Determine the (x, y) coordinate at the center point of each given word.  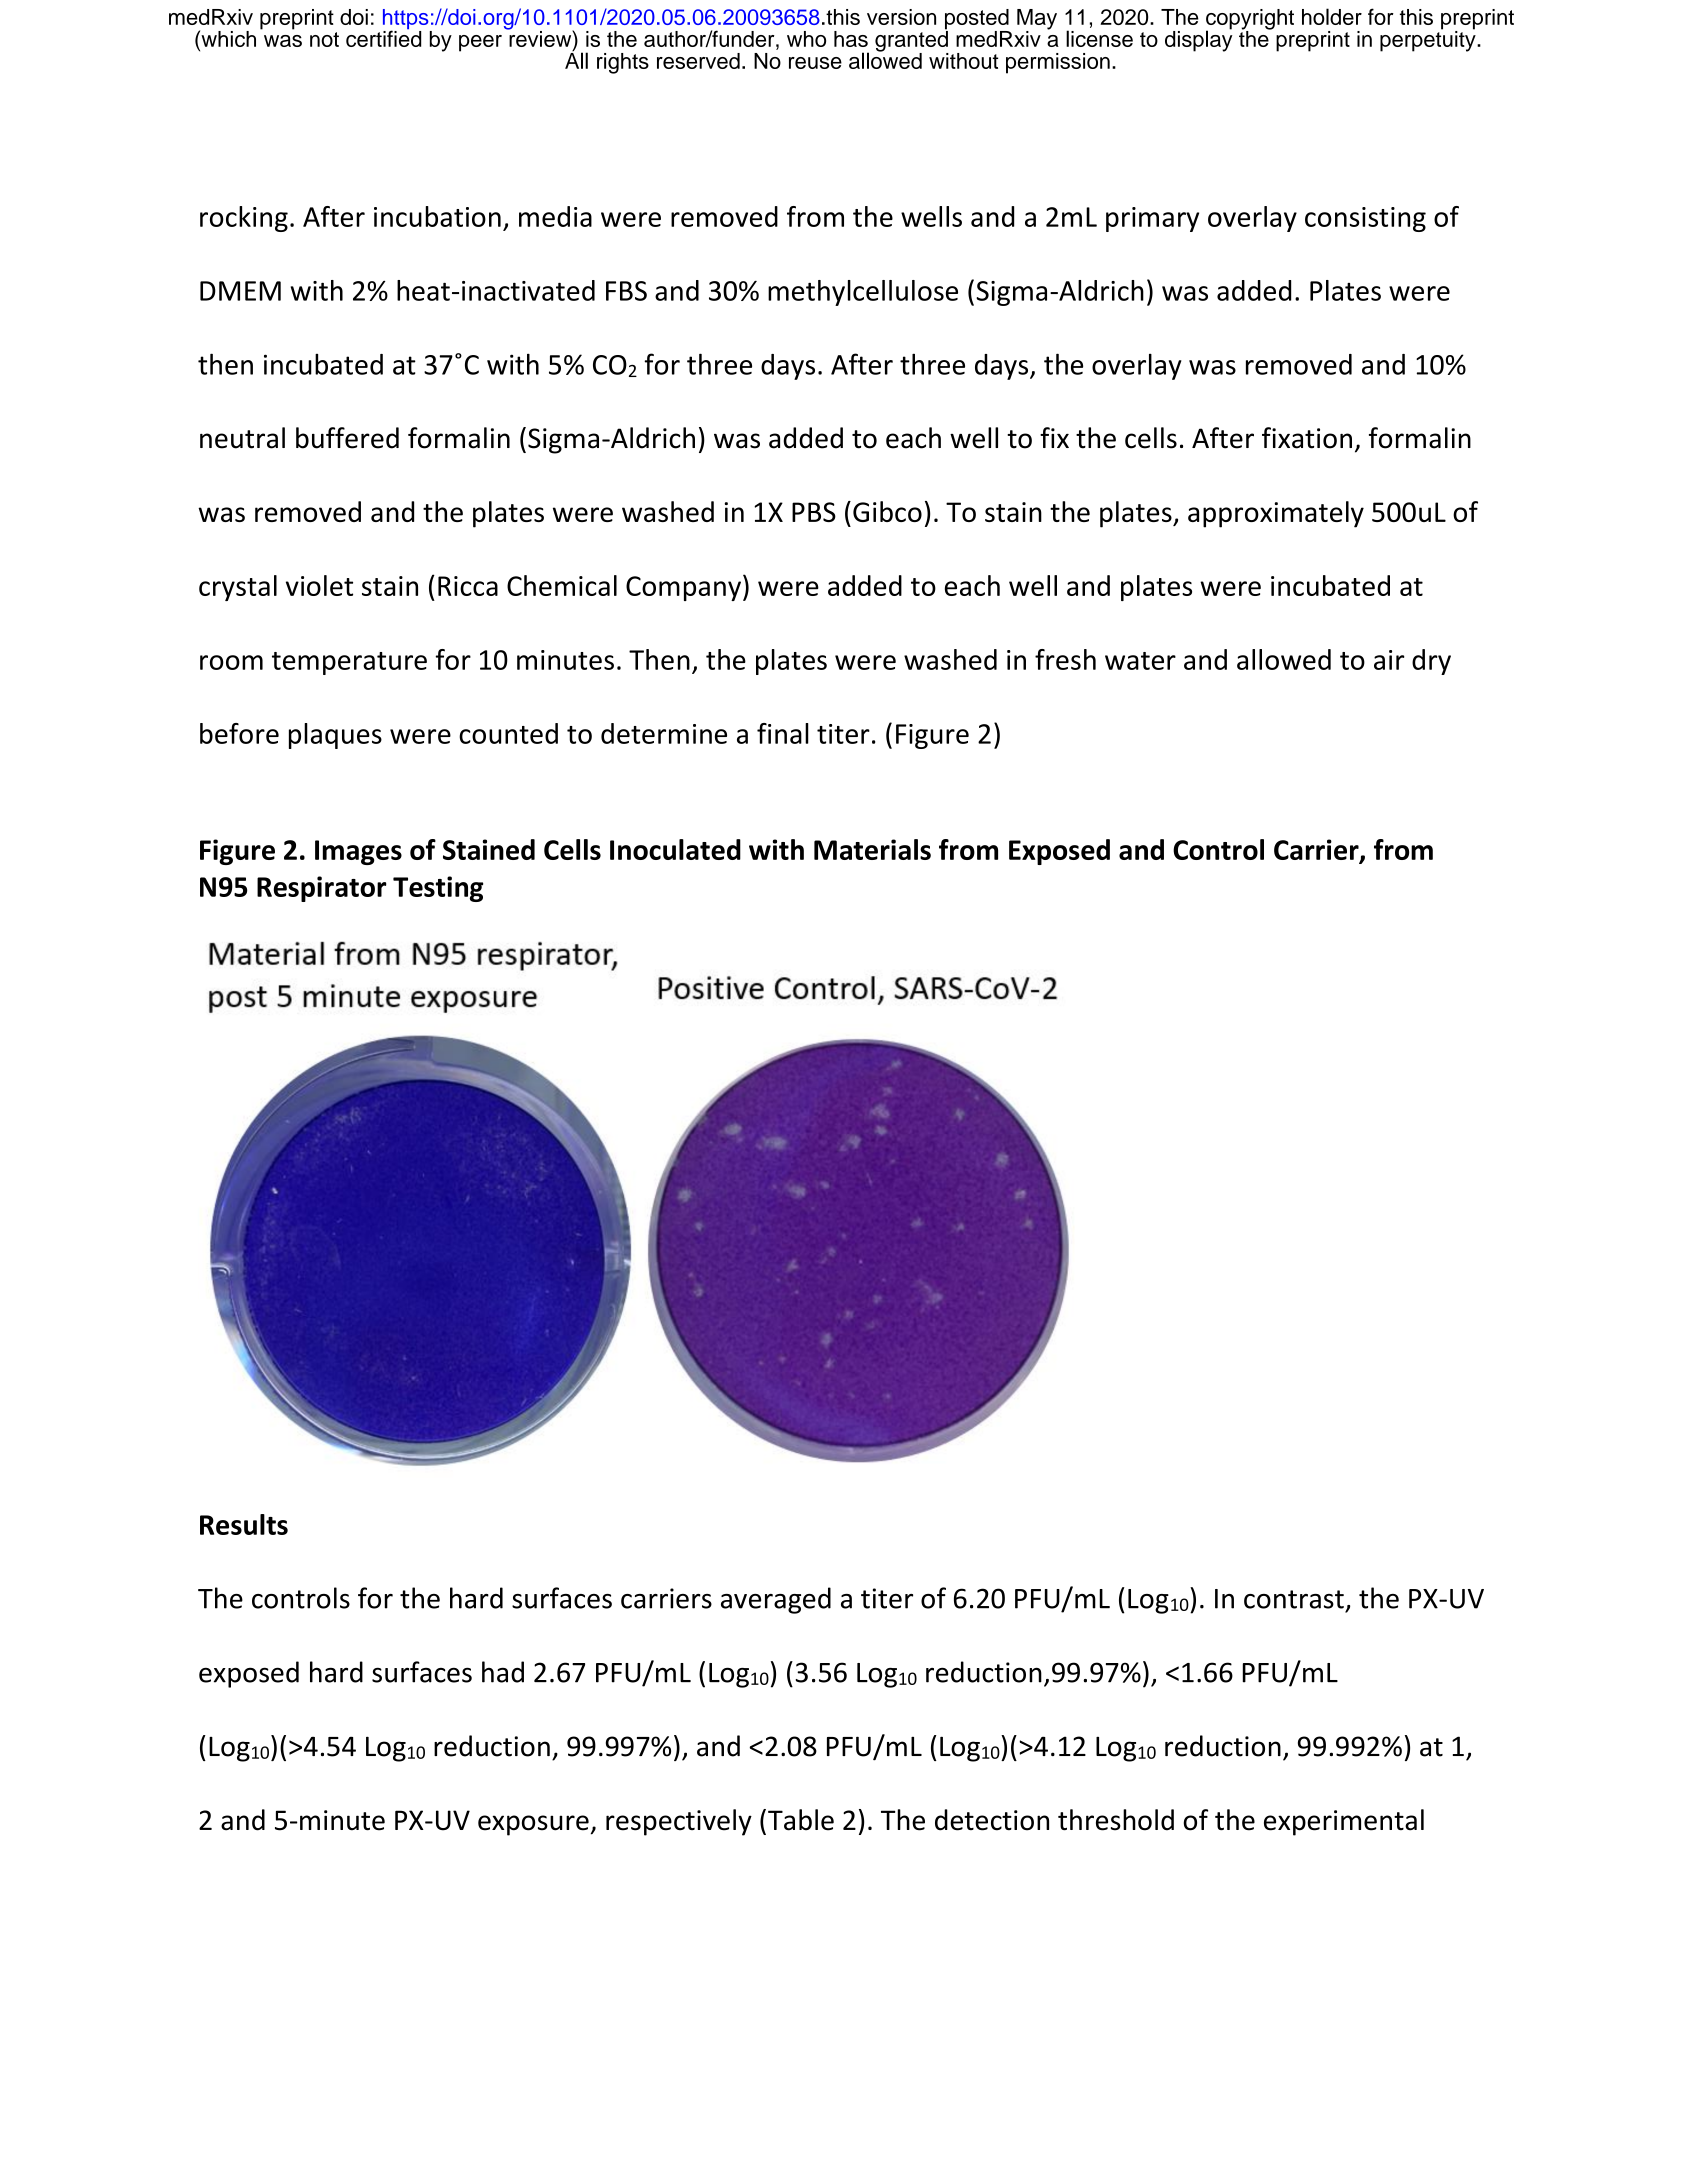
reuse (815, 63)
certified (383, 37)
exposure (533, 1825)
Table (801, 1820)
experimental (1344, 1822)
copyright (1250, 20)
